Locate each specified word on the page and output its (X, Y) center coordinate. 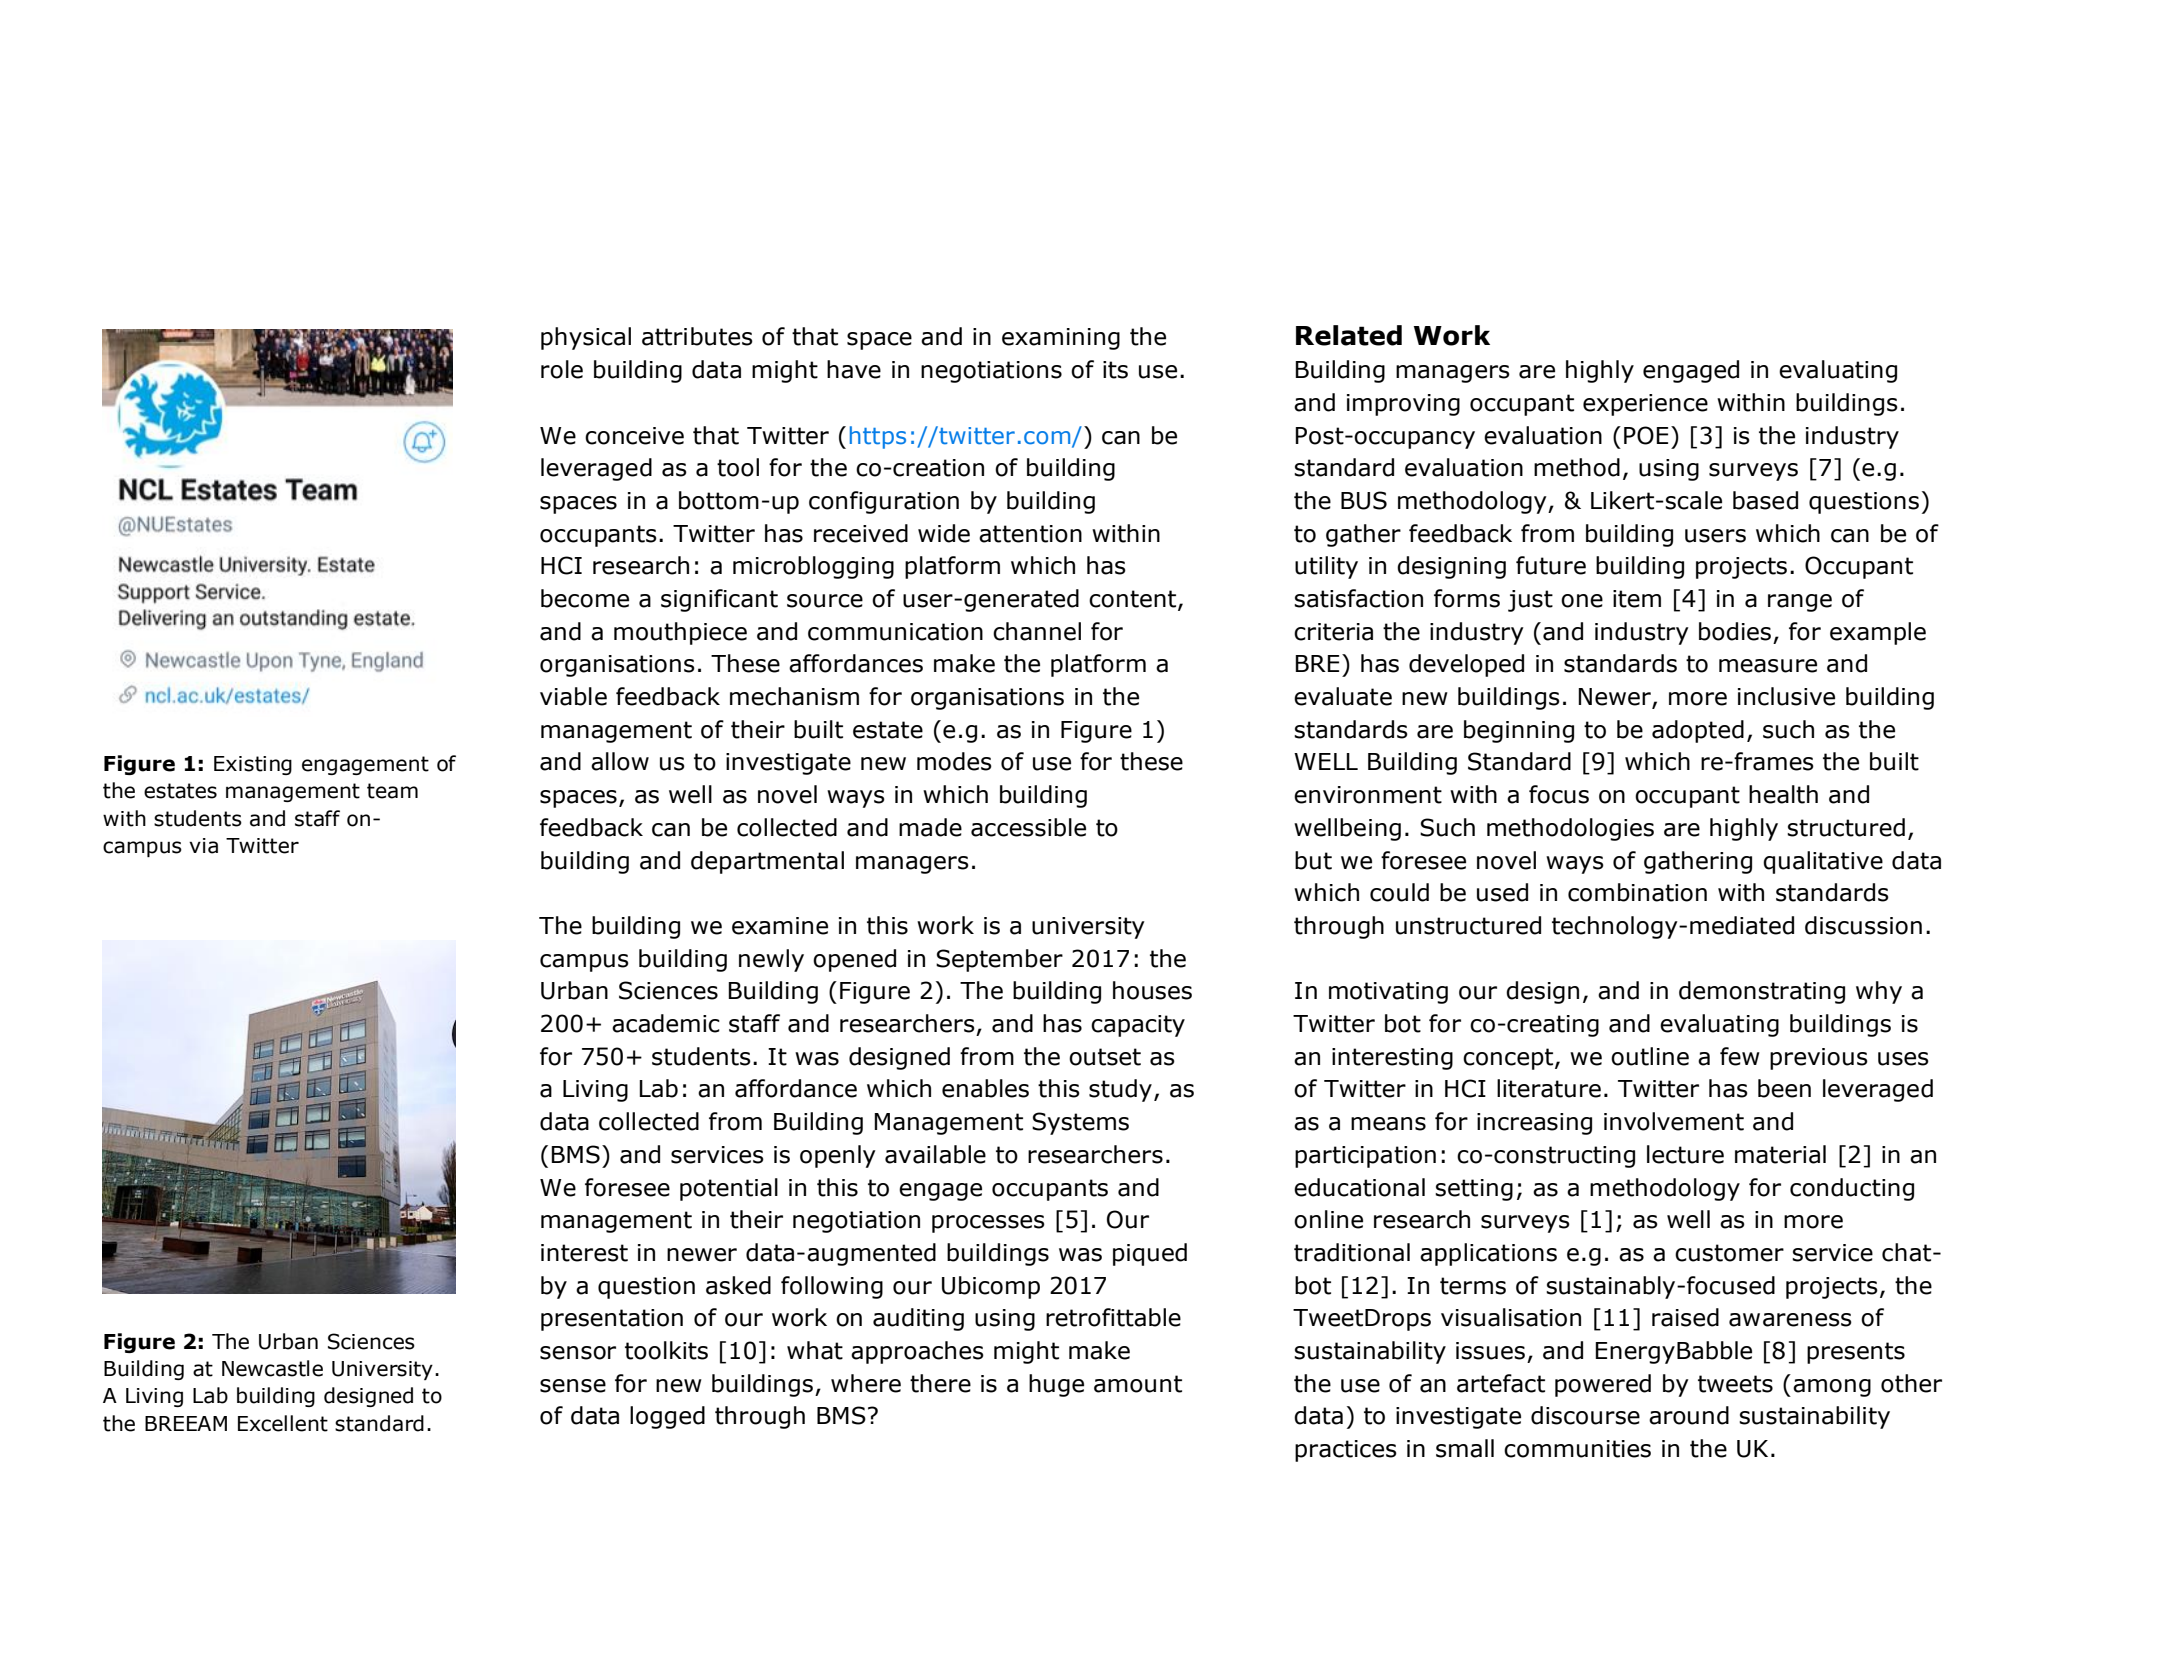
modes (954, 761)
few (1740, 1056)
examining (1061, 339)
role (562, 369)
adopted (1698, 731)
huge (1056, 1385)
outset (1105, 1057)
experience (1645, 405)
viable (573, 696)
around (1689, 1415)
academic (666, 1023)
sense (573, 1386)
